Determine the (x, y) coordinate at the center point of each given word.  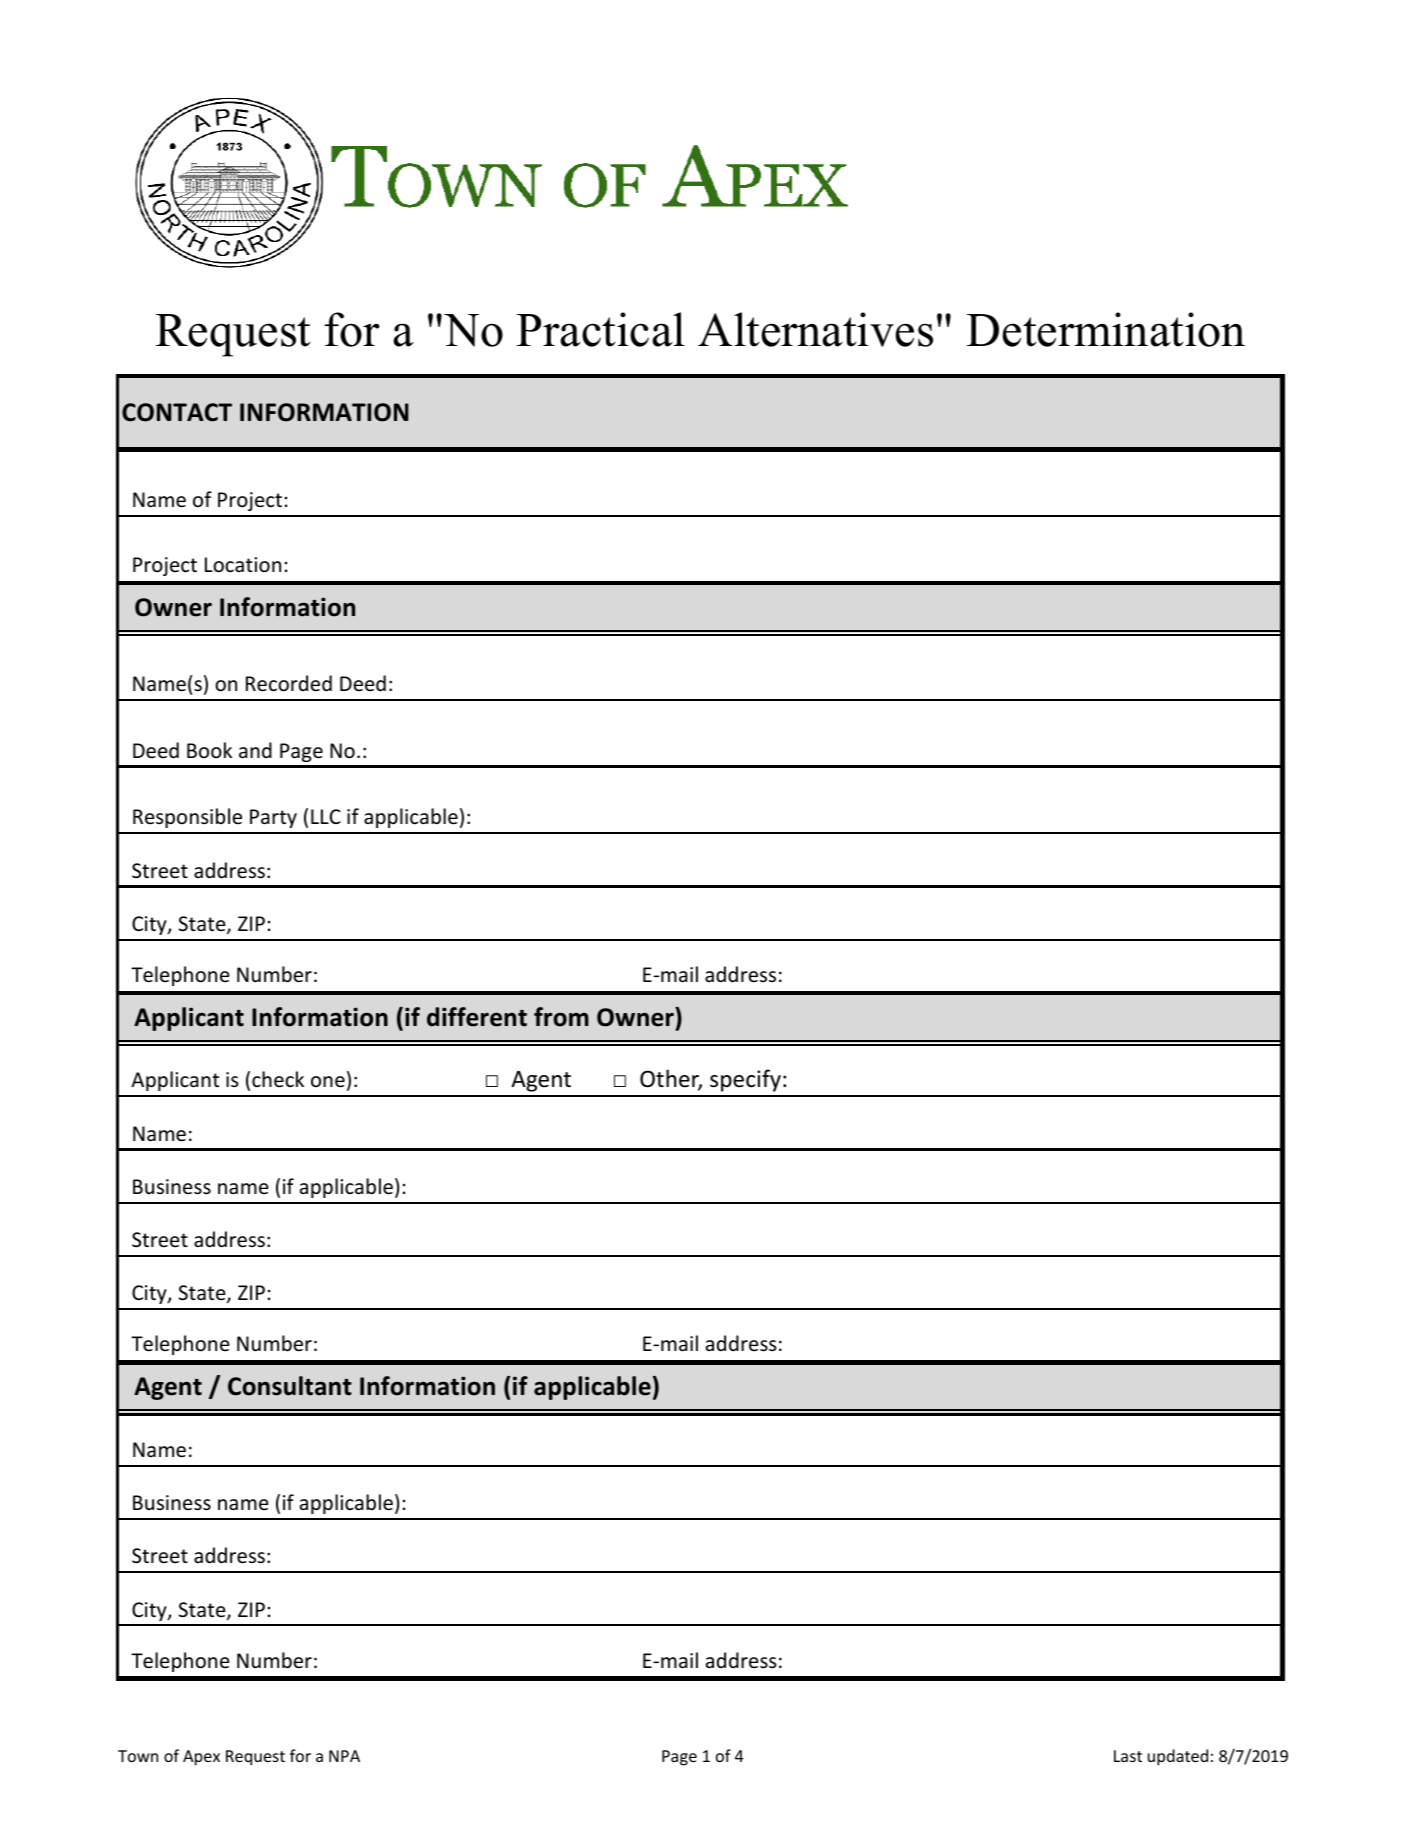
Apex (201, 1758)
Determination (1106, 329)
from (561, 1017)
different (477, 1017)
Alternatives (815, 329)
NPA (344, 1756)
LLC (326, 816)
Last (1128, 1756)
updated (1178, 1757)
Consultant (290, 1386)
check (278, 1079)
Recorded (289, 683)
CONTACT (177, 412)
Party (273, 818)
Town (138, 1756)
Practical (601, 329)
